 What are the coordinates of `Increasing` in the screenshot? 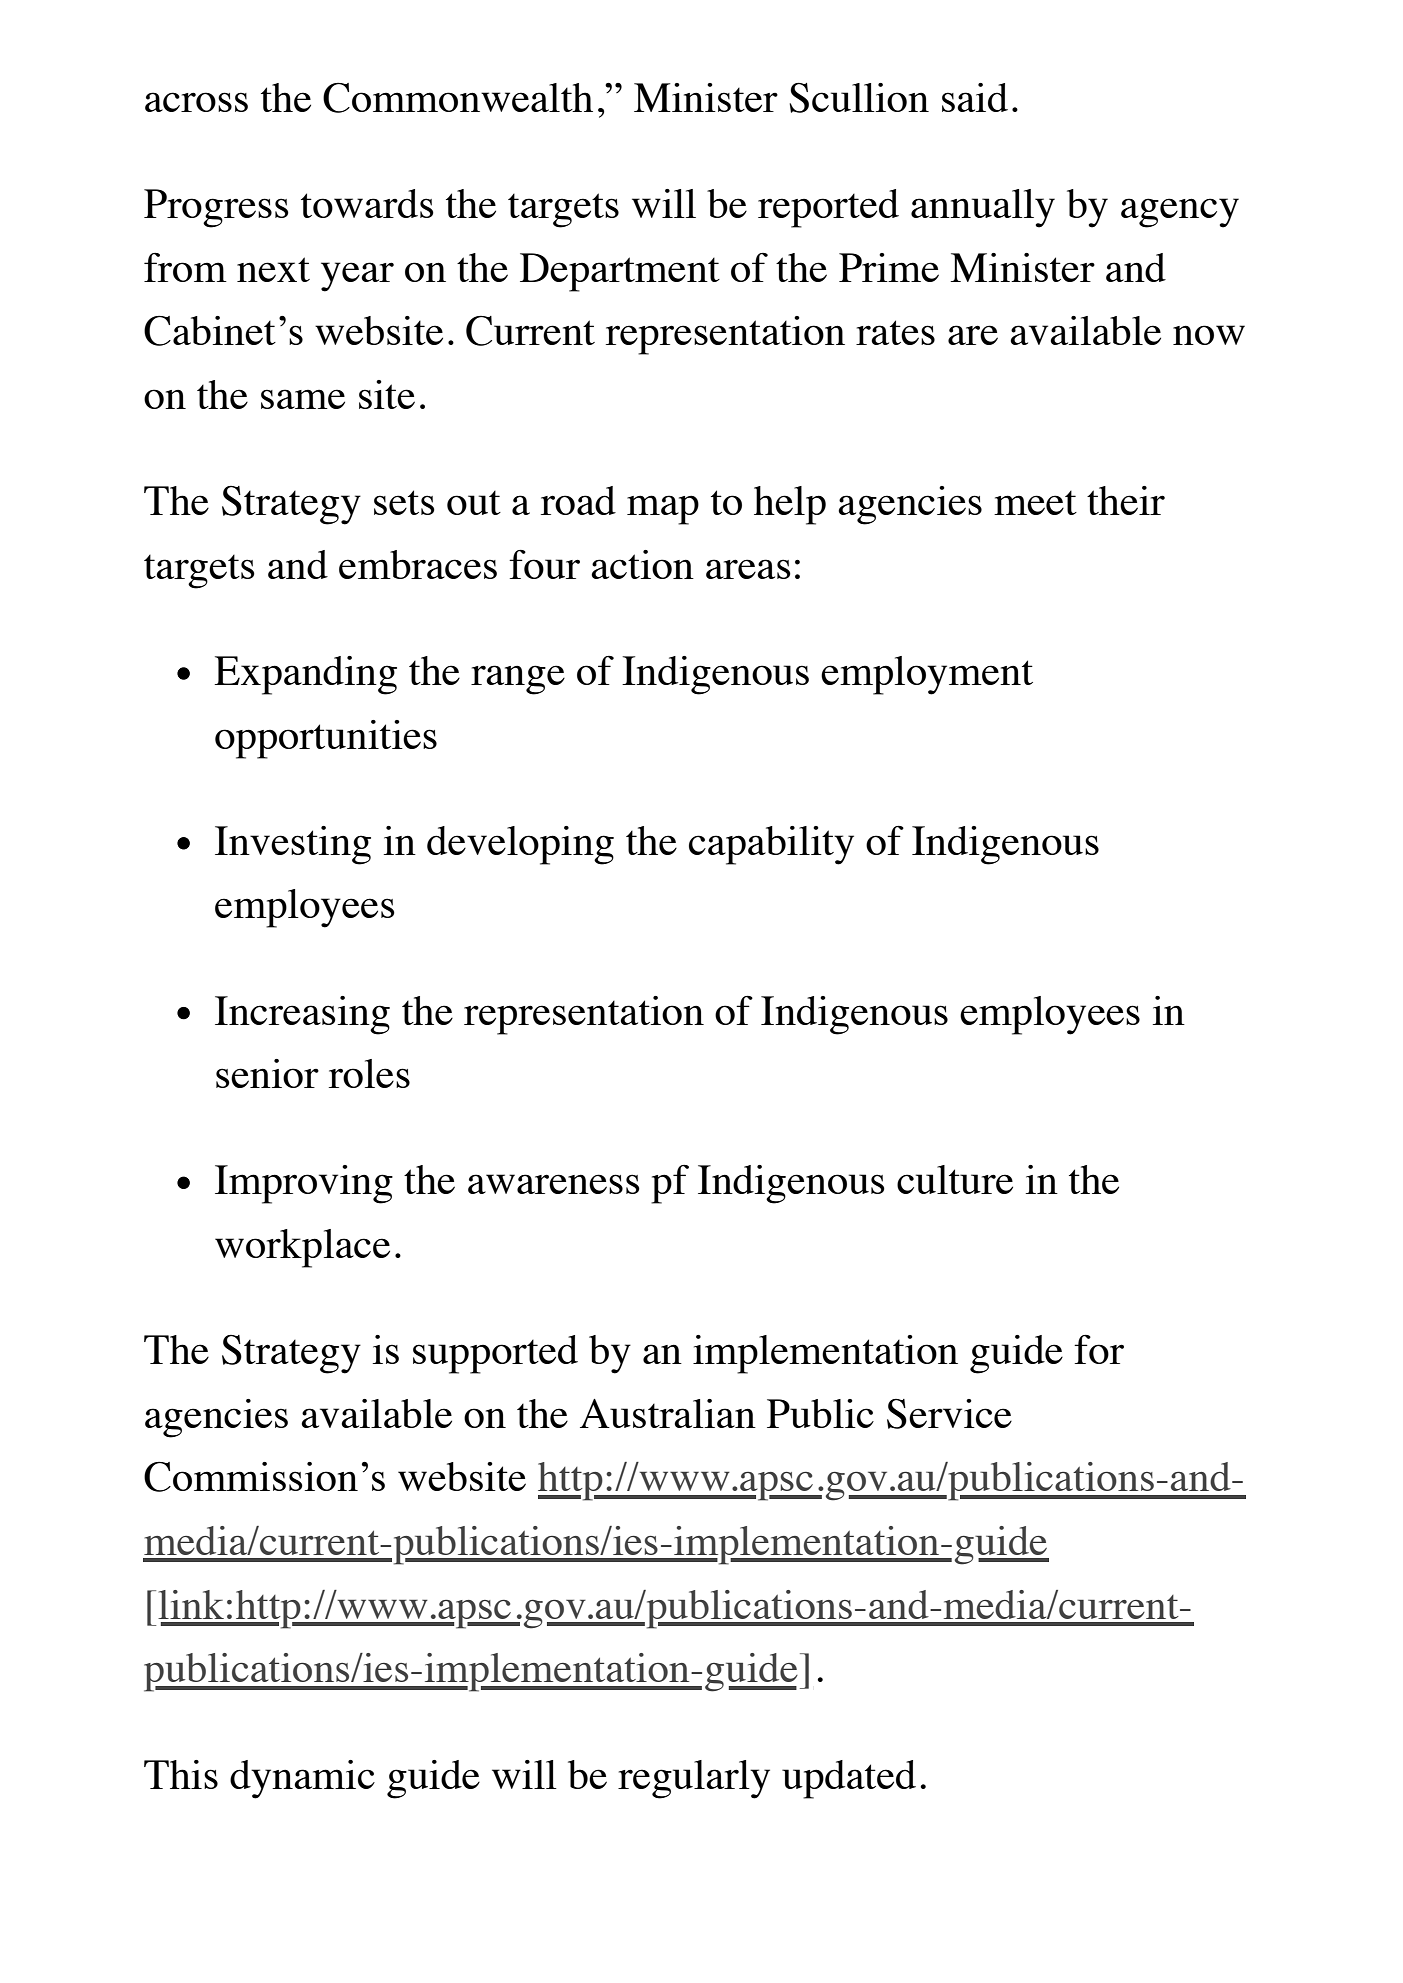 It's located at (302, 1015).
